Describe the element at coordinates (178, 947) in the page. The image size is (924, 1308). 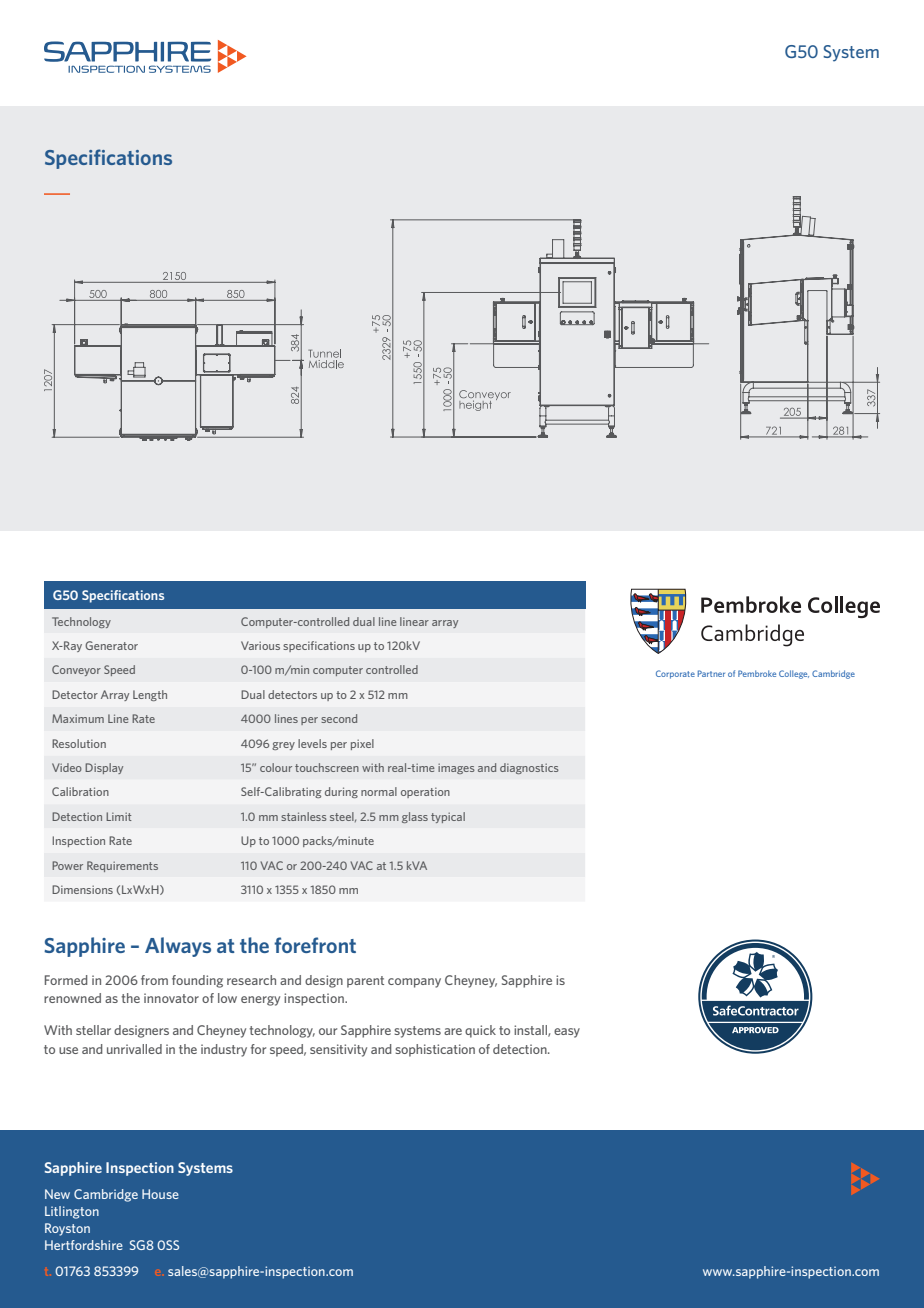
I see `Always` at that location.
